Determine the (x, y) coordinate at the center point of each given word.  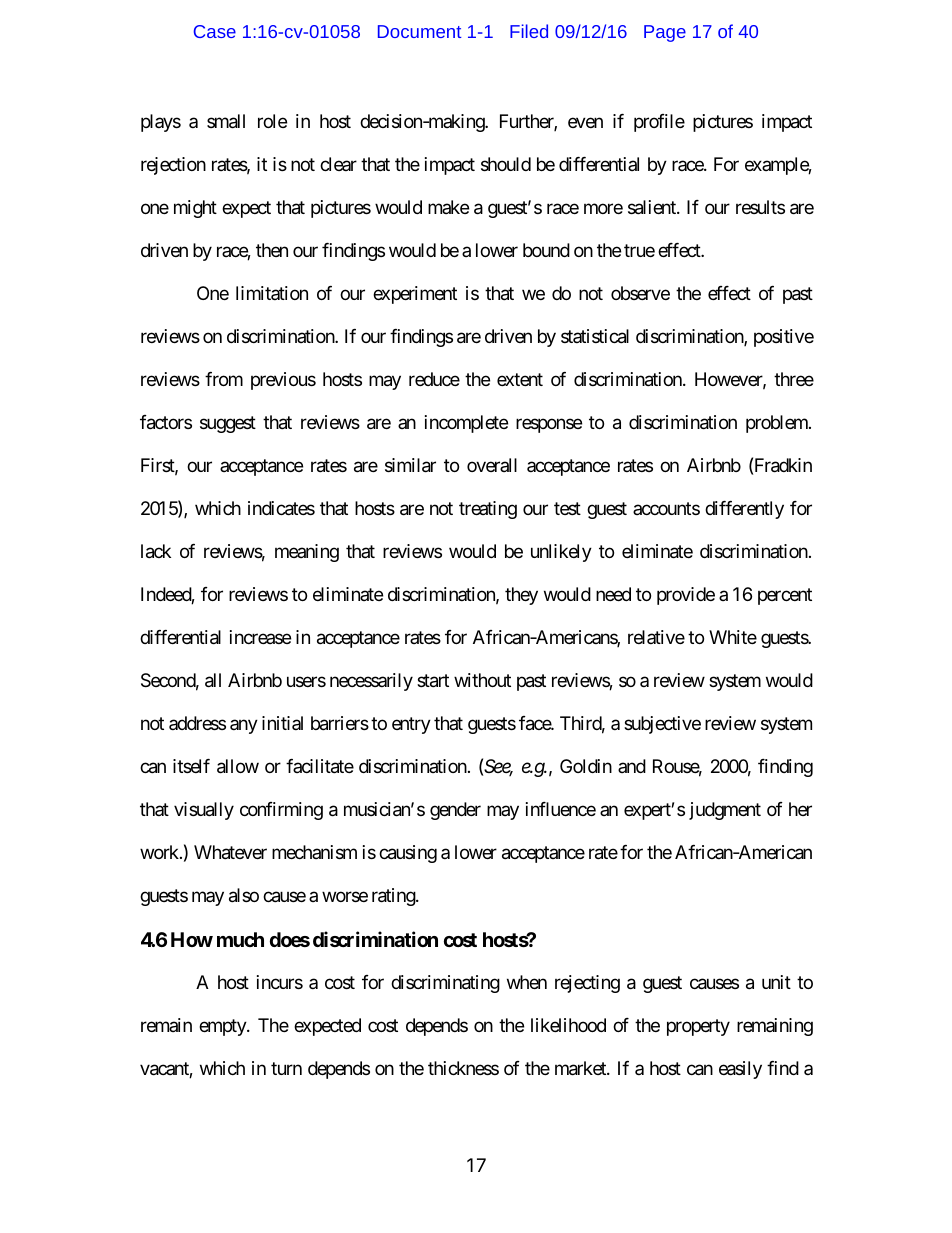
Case (215, 31)
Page (665, 33)
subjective (662, 725)
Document (419, 31)
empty (223, 1028)
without (482, 680)
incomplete (466, 424)
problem (778, 424)
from (224, 379)
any (244, 726)
